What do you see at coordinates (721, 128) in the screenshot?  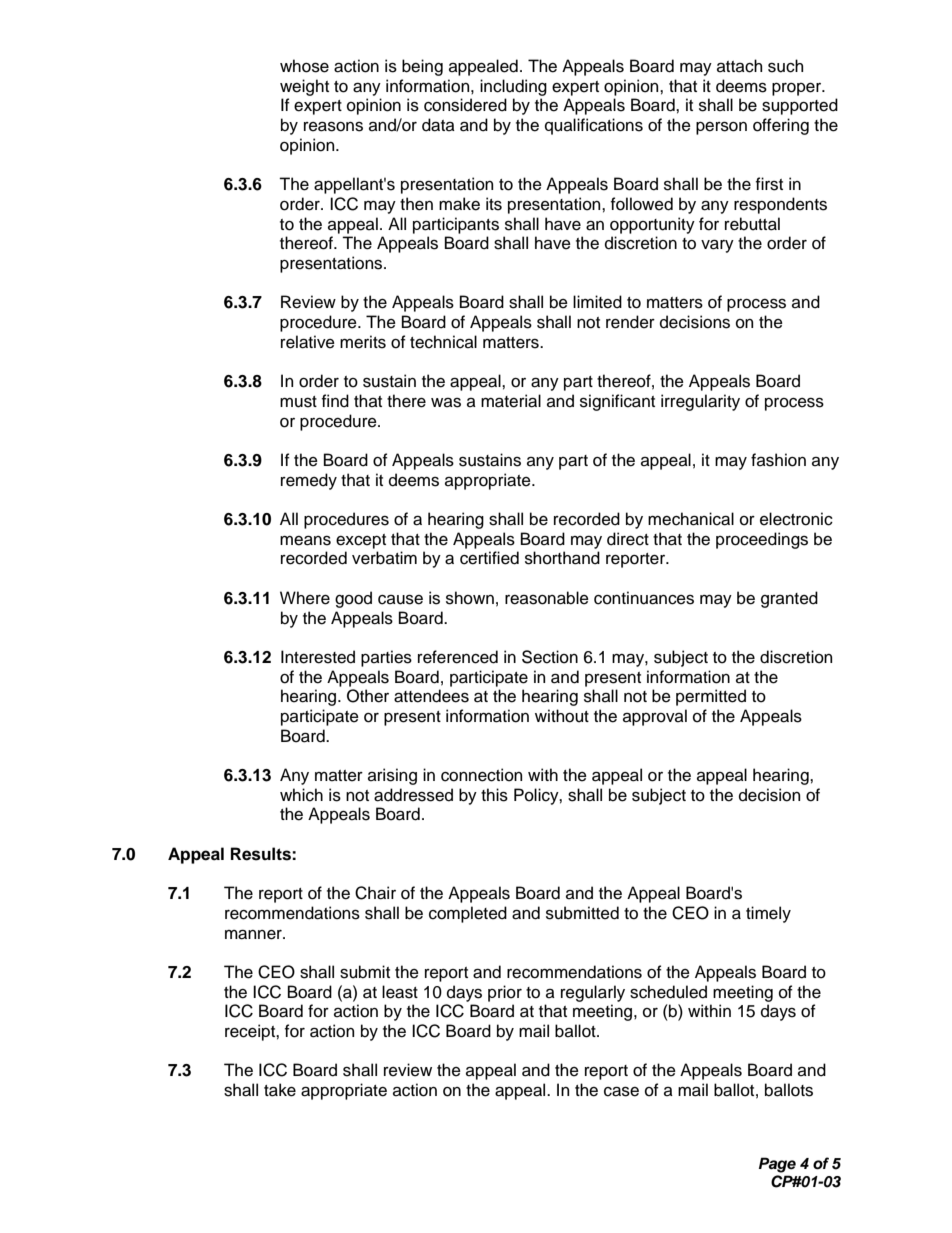 I see `person` at bounding box center [721, 128].
